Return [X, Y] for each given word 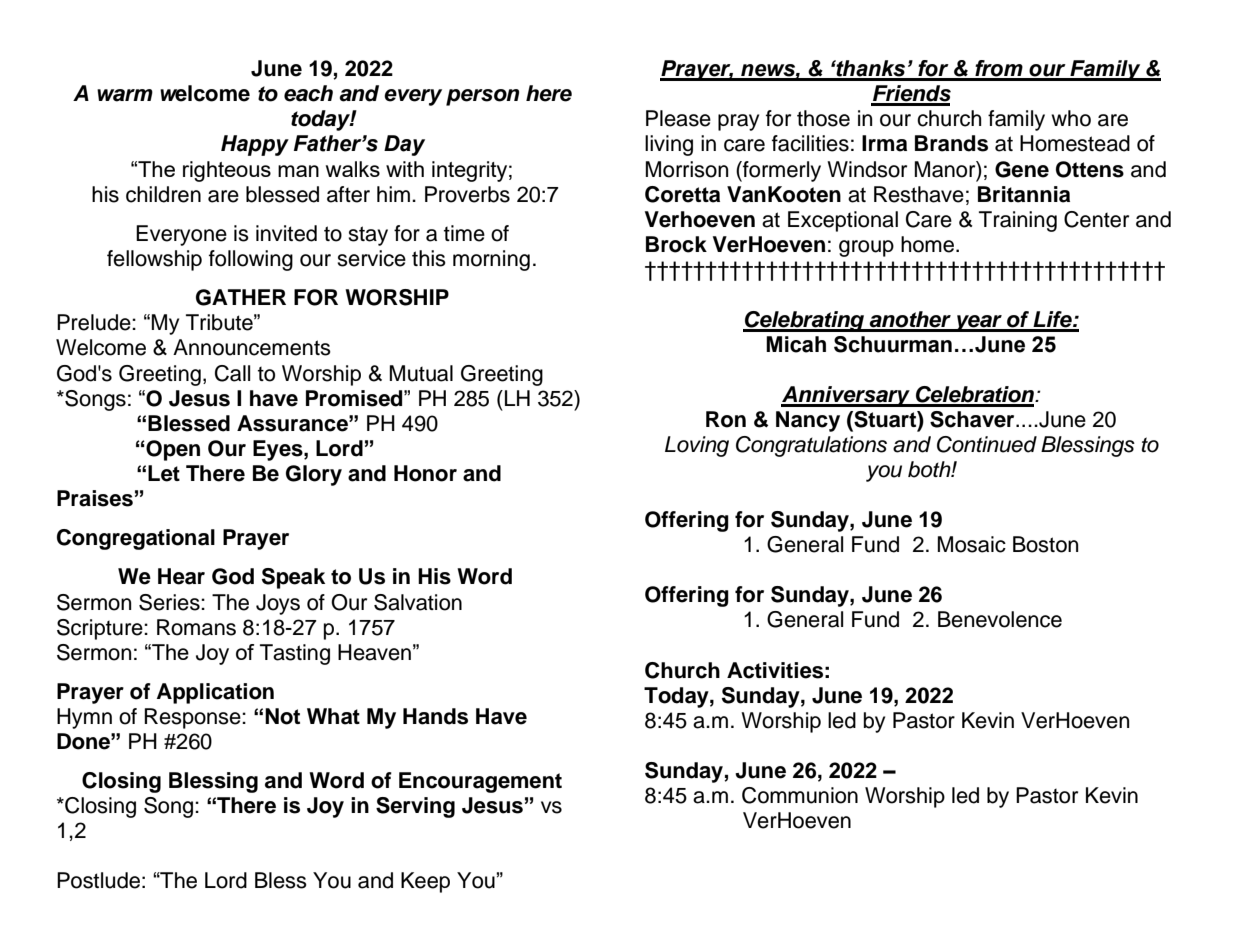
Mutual [421, 373]
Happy [255, 145]
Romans [196, 627]
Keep [425, 882]
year [978, 323]
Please [678, 118]
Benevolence [1000, 619]
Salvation [418, 602]
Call [232, 373]
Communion [800, 795]
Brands [951, 143]
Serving [415, 807]
